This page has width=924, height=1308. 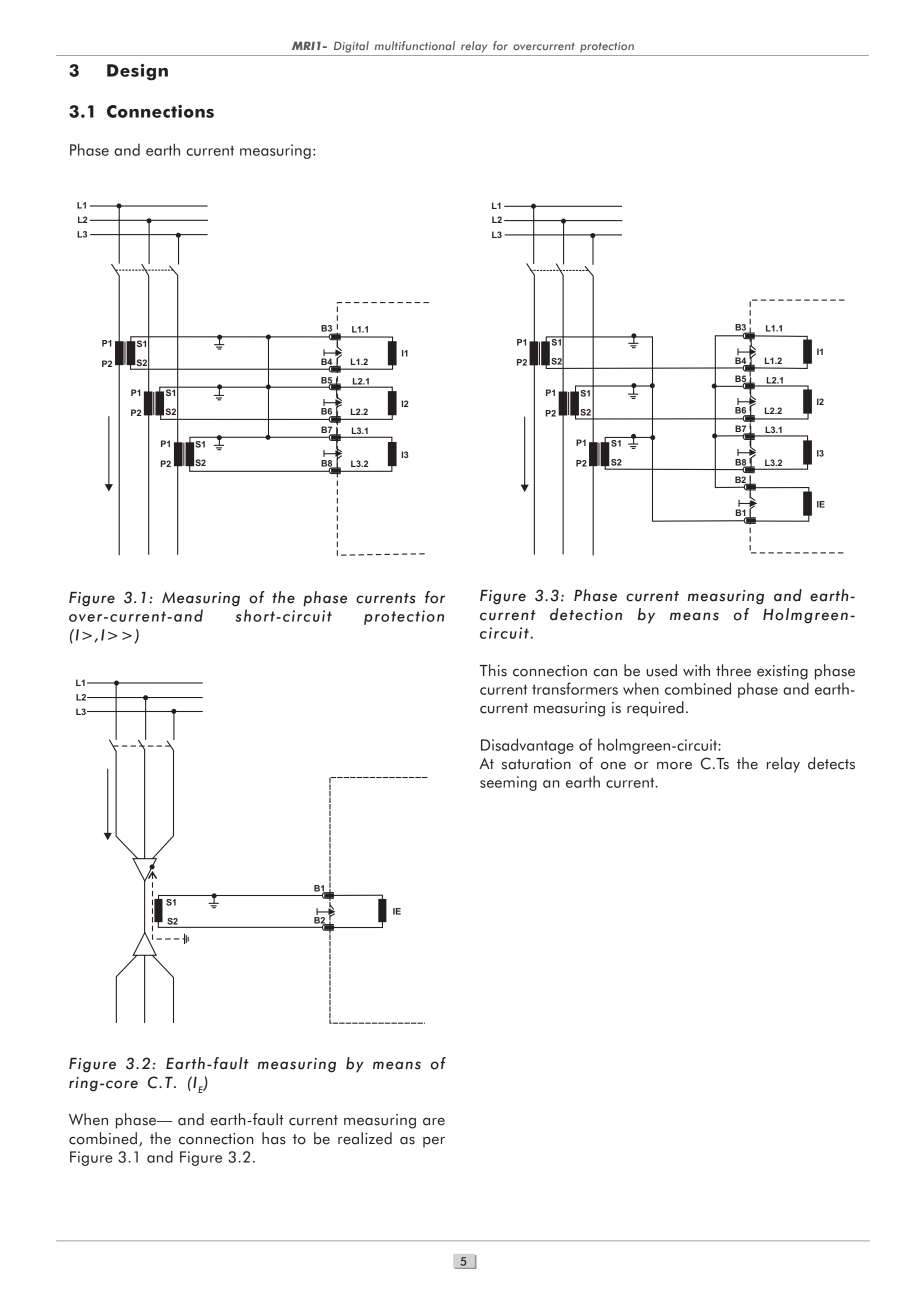 I want to click on seeming, so click(x=508, y=783).
